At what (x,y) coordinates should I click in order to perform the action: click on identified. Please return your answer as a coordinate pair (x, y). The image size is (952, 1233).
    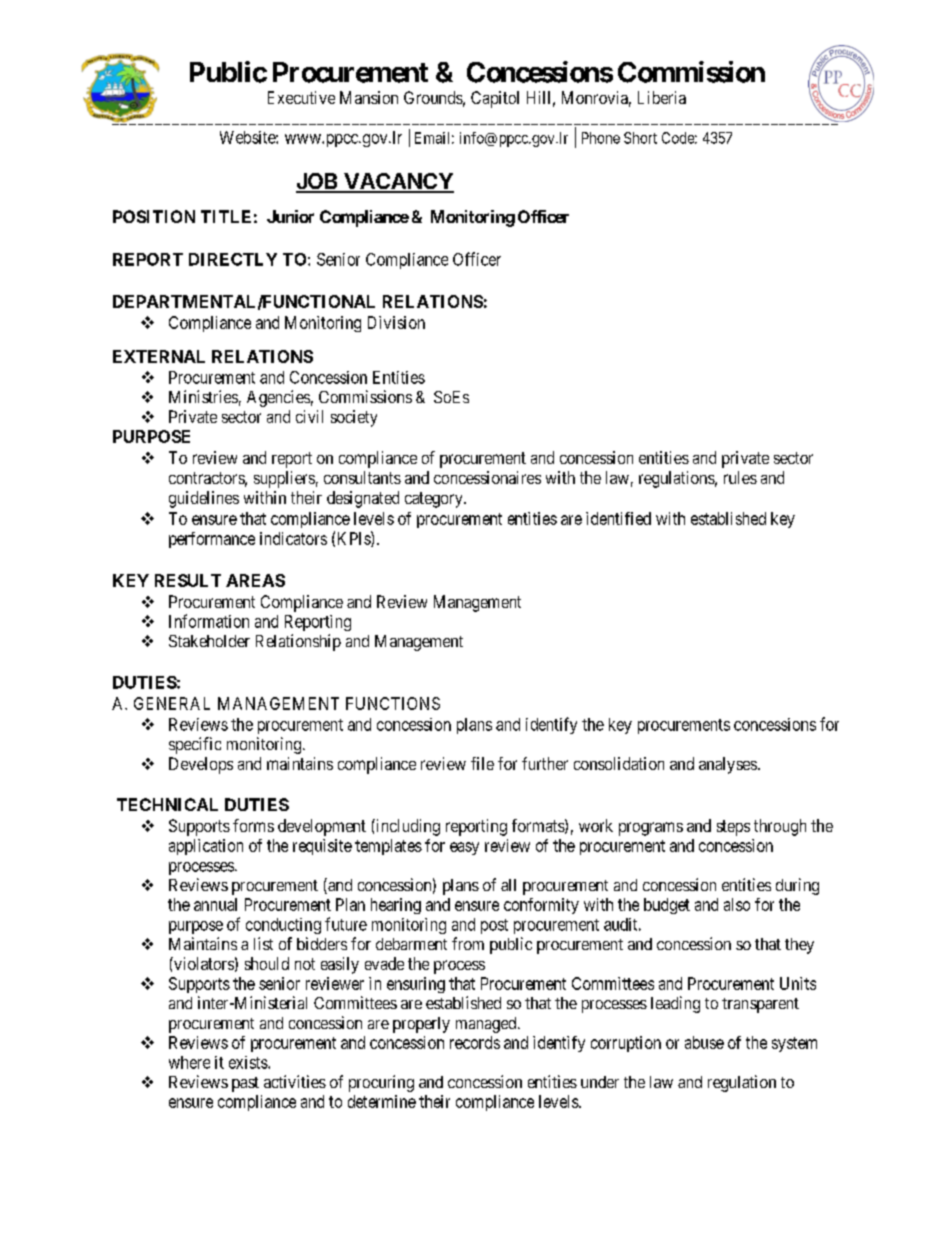
    Looking at the image, I should click on (618, 518).
